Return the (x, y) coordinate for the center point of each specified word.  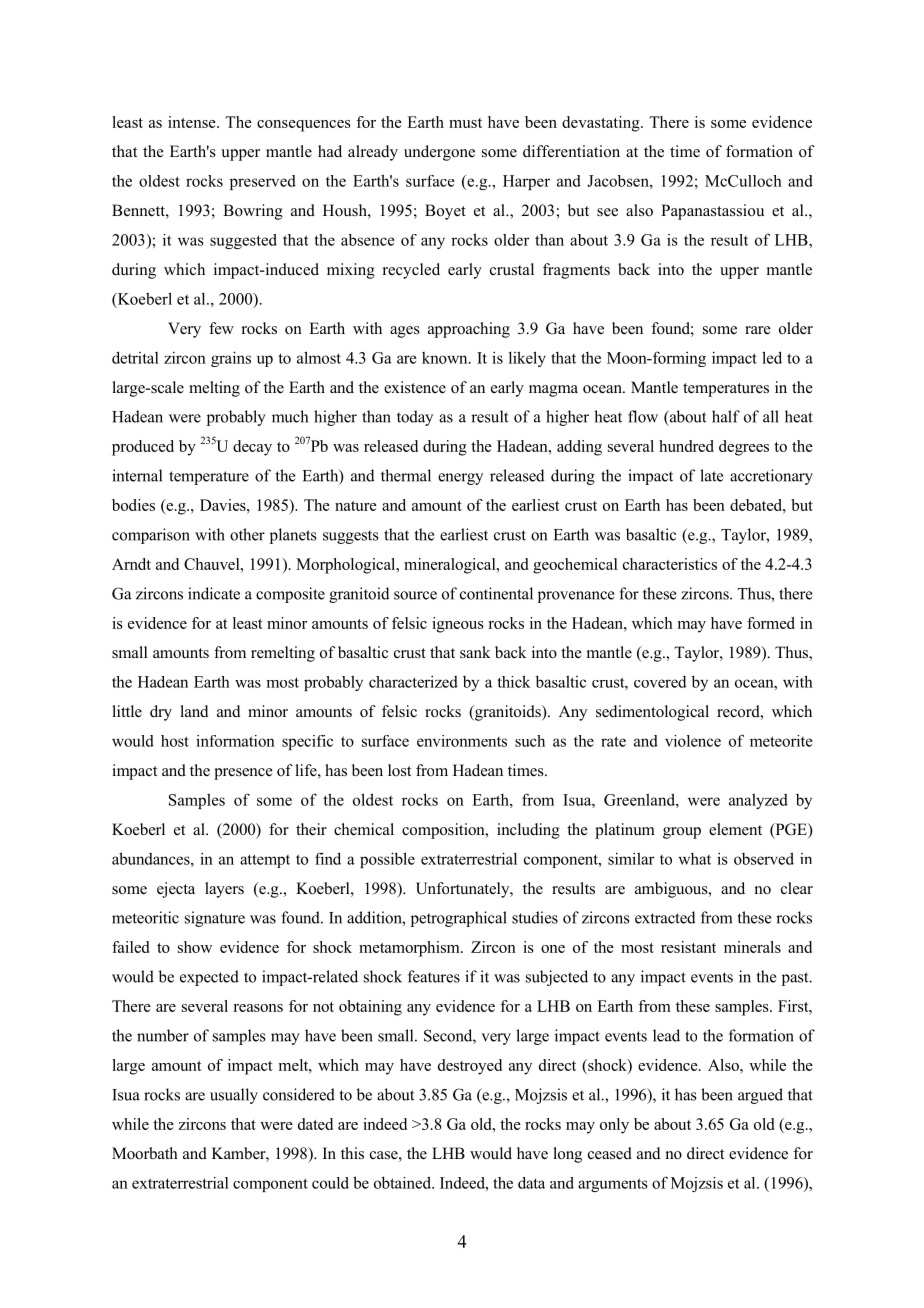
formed (771, 623)
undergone (439, 153)
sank (475, 652)
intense (193, 122)
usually (234, 1096)
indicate (214, 593)
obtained (404, 1182)
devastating (602, 124)
